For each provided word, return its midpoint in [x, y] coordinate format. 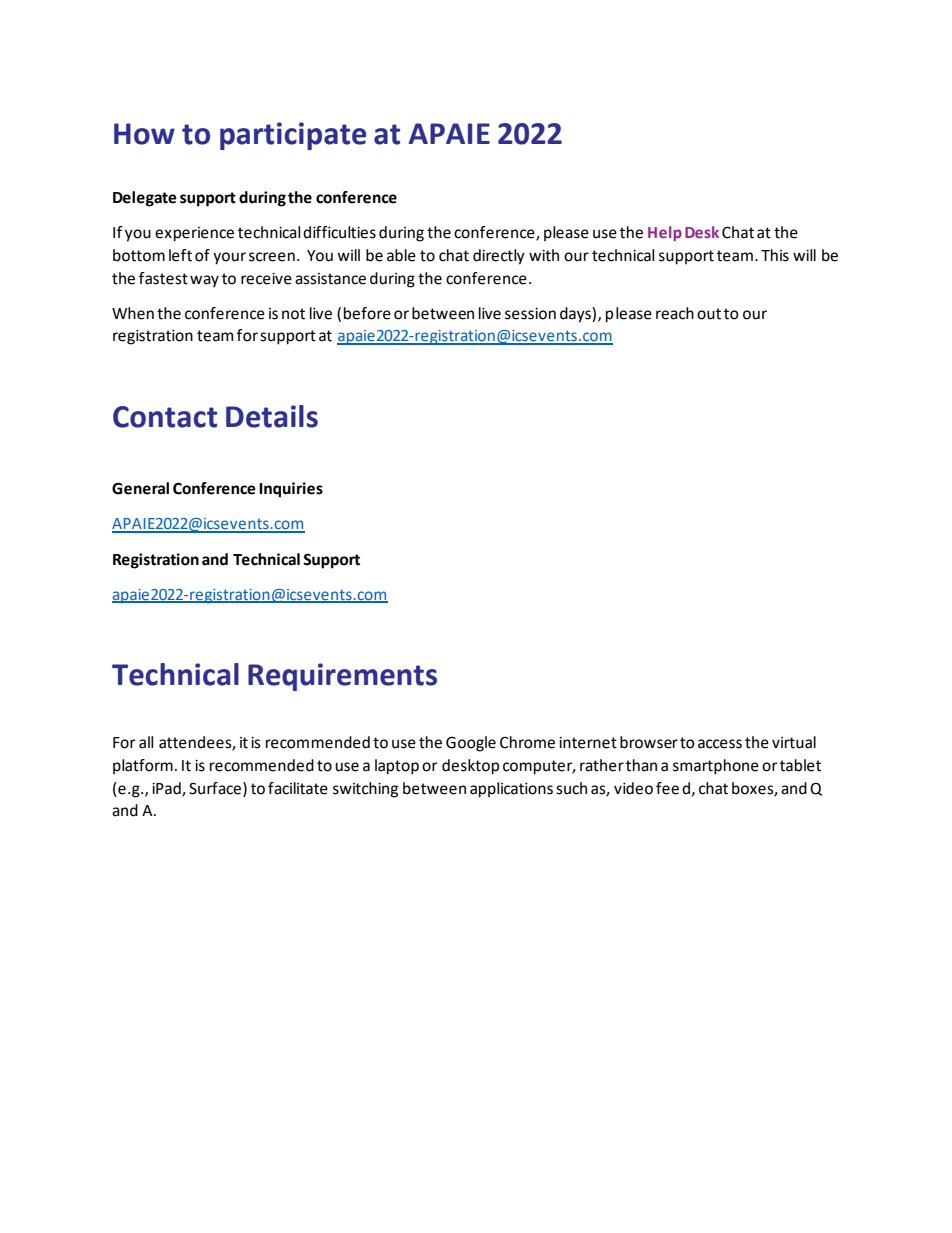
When [133, 313]
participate [293, 136]
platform [143, 767]
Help [665, 233]
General [140, 488]
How [144, 134]
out [709, 314]
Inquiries [291, 490]
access [720, 744]
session [530, 314]
